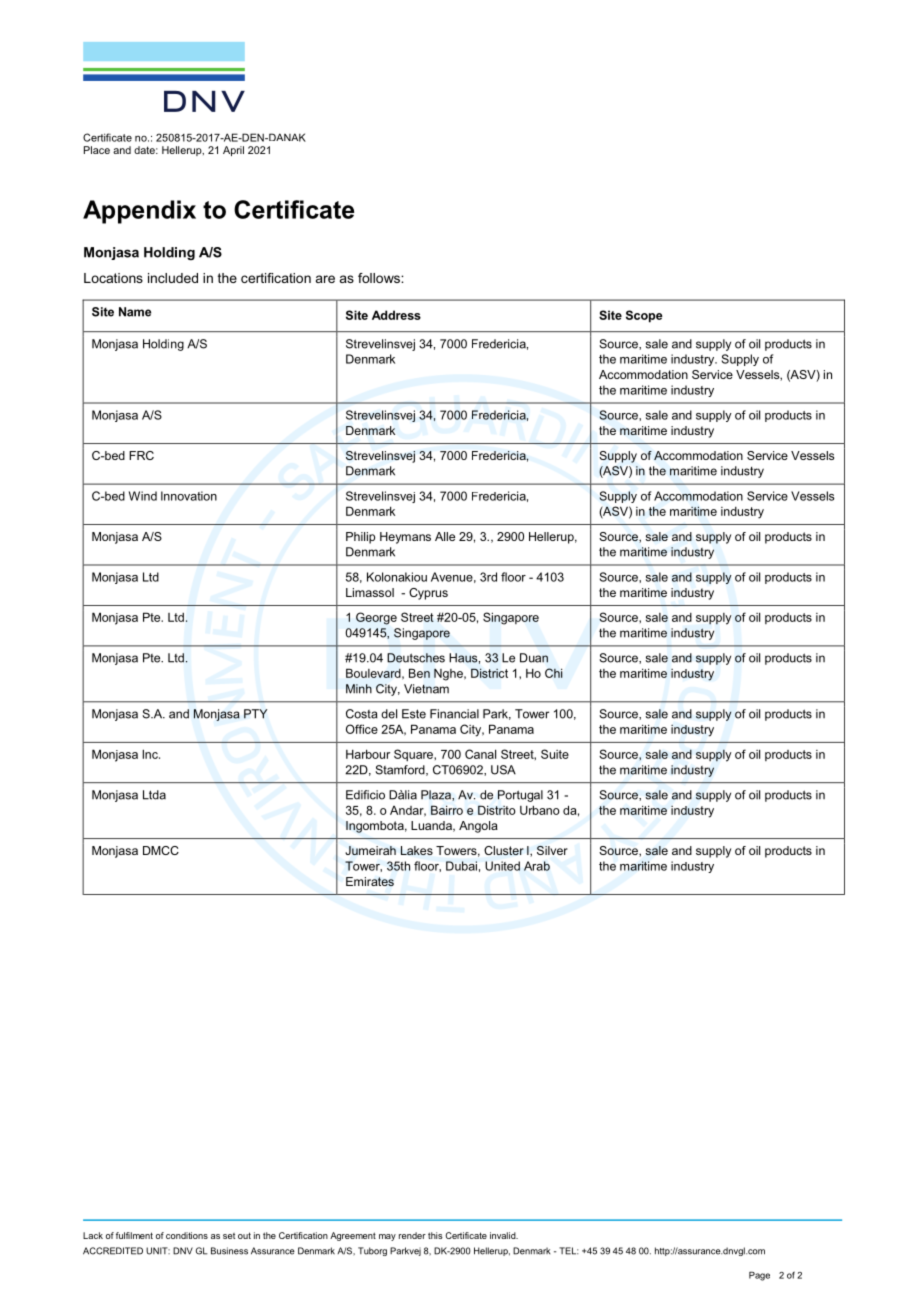 The image size is (924, 1308). I want to click on lnc, so click(151, 754).
